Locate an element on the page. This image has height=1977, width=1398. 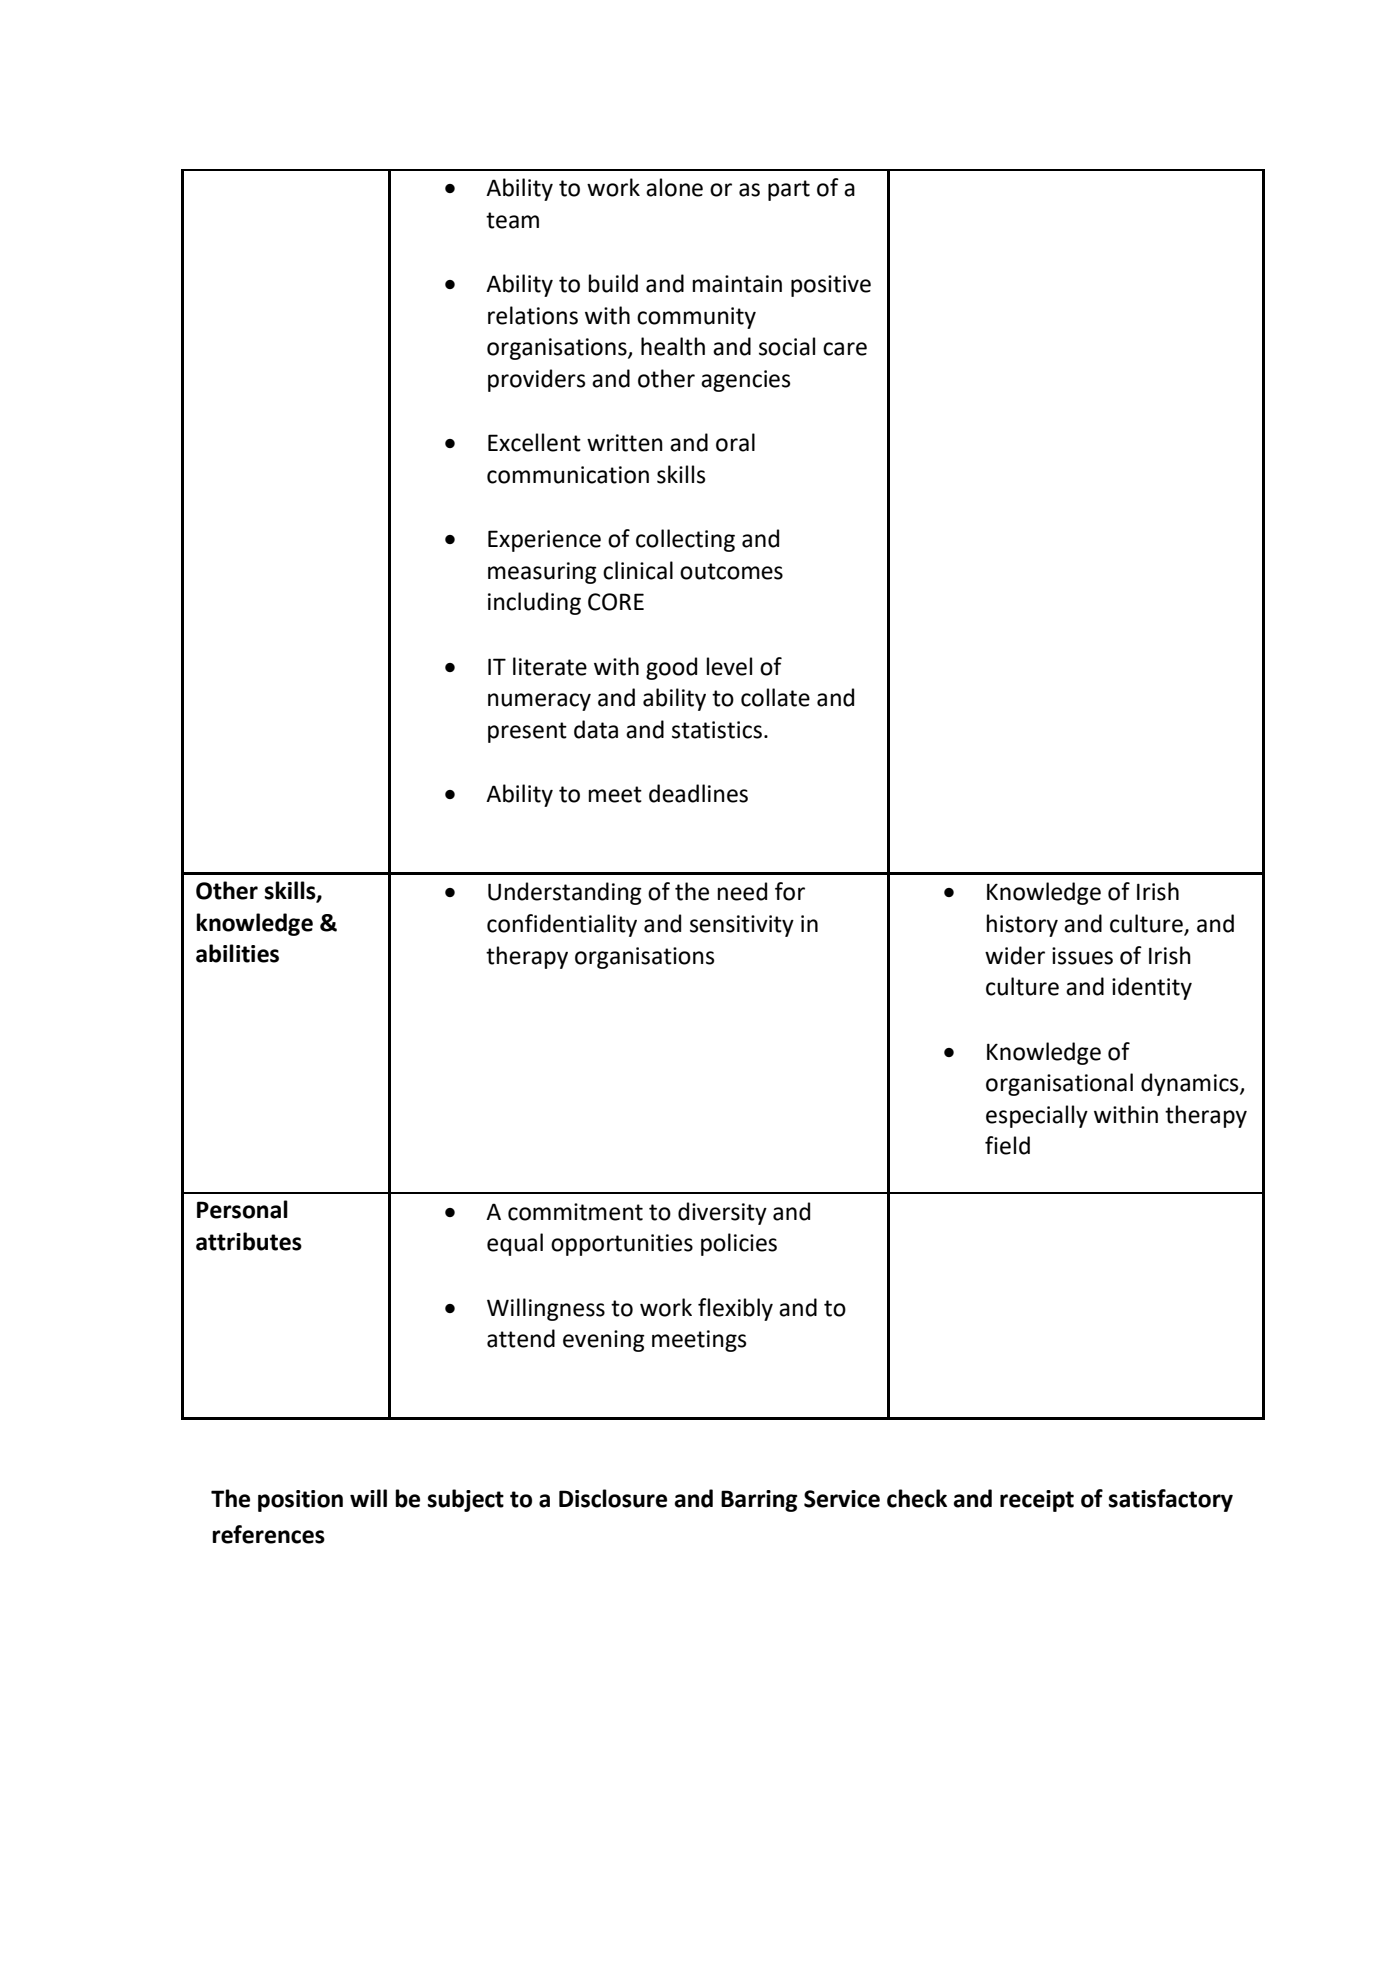
history is located at coordinates (1022, 925).
